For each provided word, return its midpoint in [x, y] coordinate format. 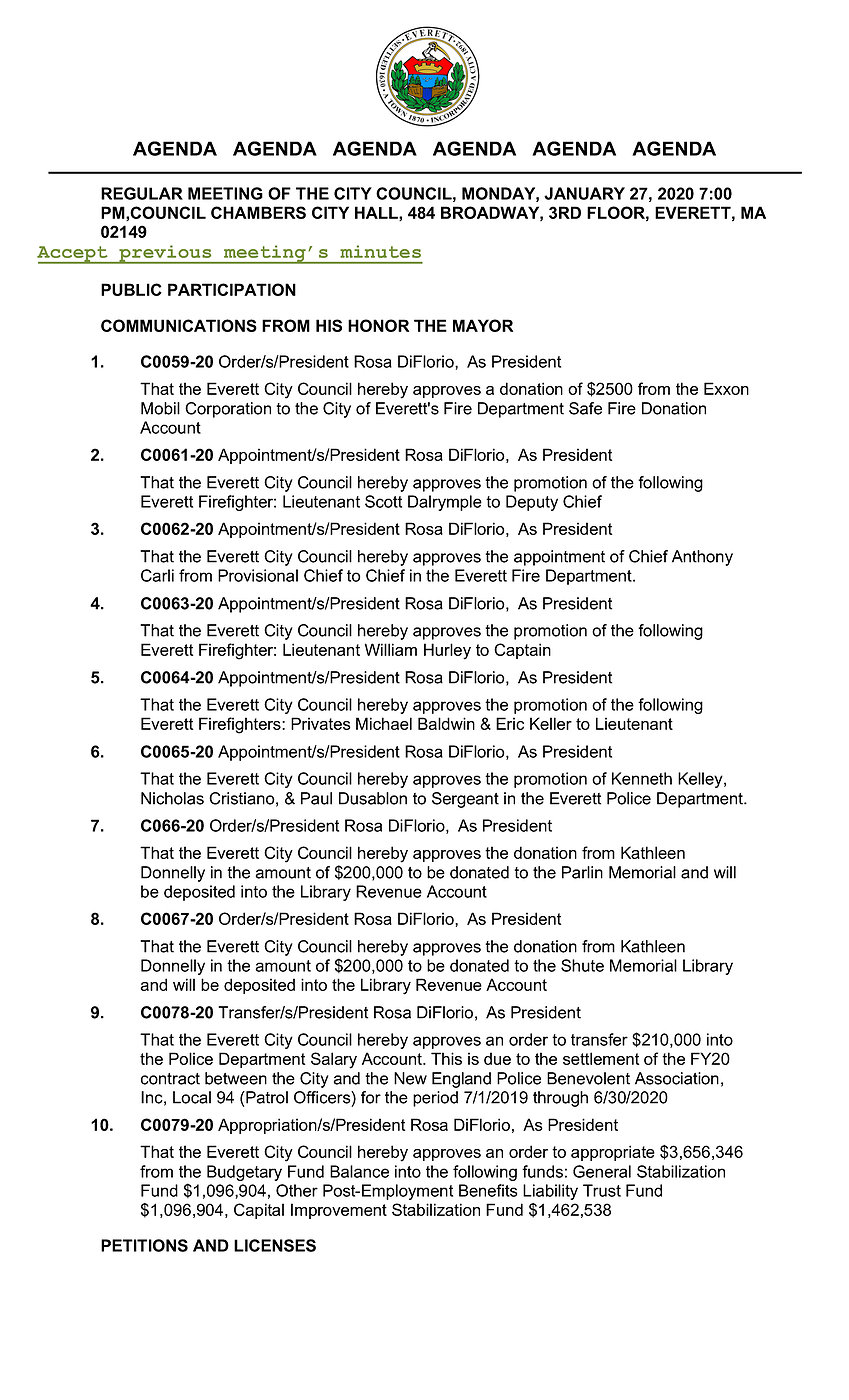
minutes [380, 251]
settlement [601, 1058]
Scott [383, 501]
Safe [585, 408]
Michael [384, 723]
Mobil [160, 408]
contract [170, 1079]
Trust [602, 1190]
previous [165, 254]
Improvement [339, 1211]
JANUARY [584, 193]
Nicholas [172, 798]
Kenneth [642, 778]
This [446, 1058]
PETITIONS [144, 1245]
